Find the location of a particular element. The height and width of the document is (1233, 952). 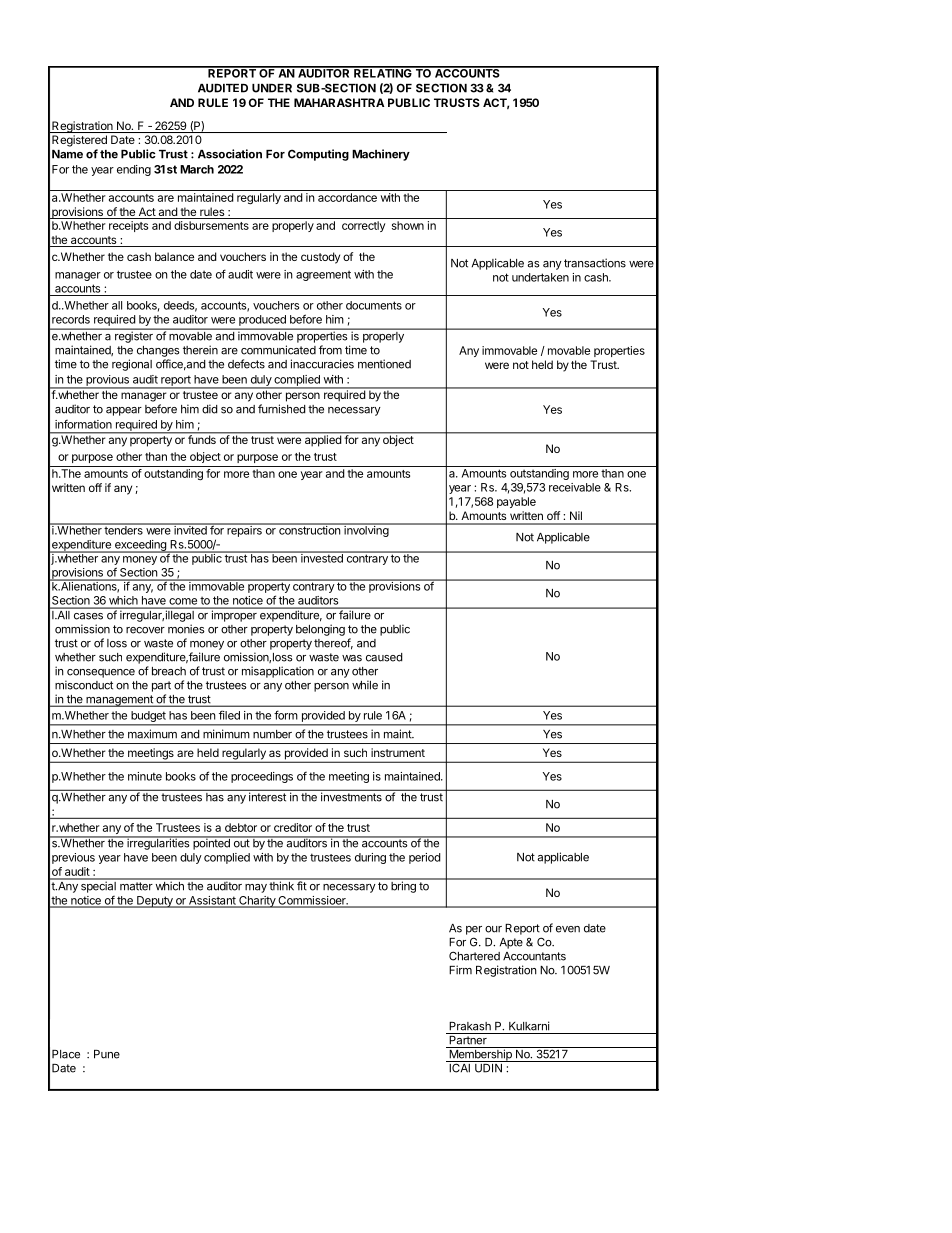

instrument is located at coordinates (398, 752).
